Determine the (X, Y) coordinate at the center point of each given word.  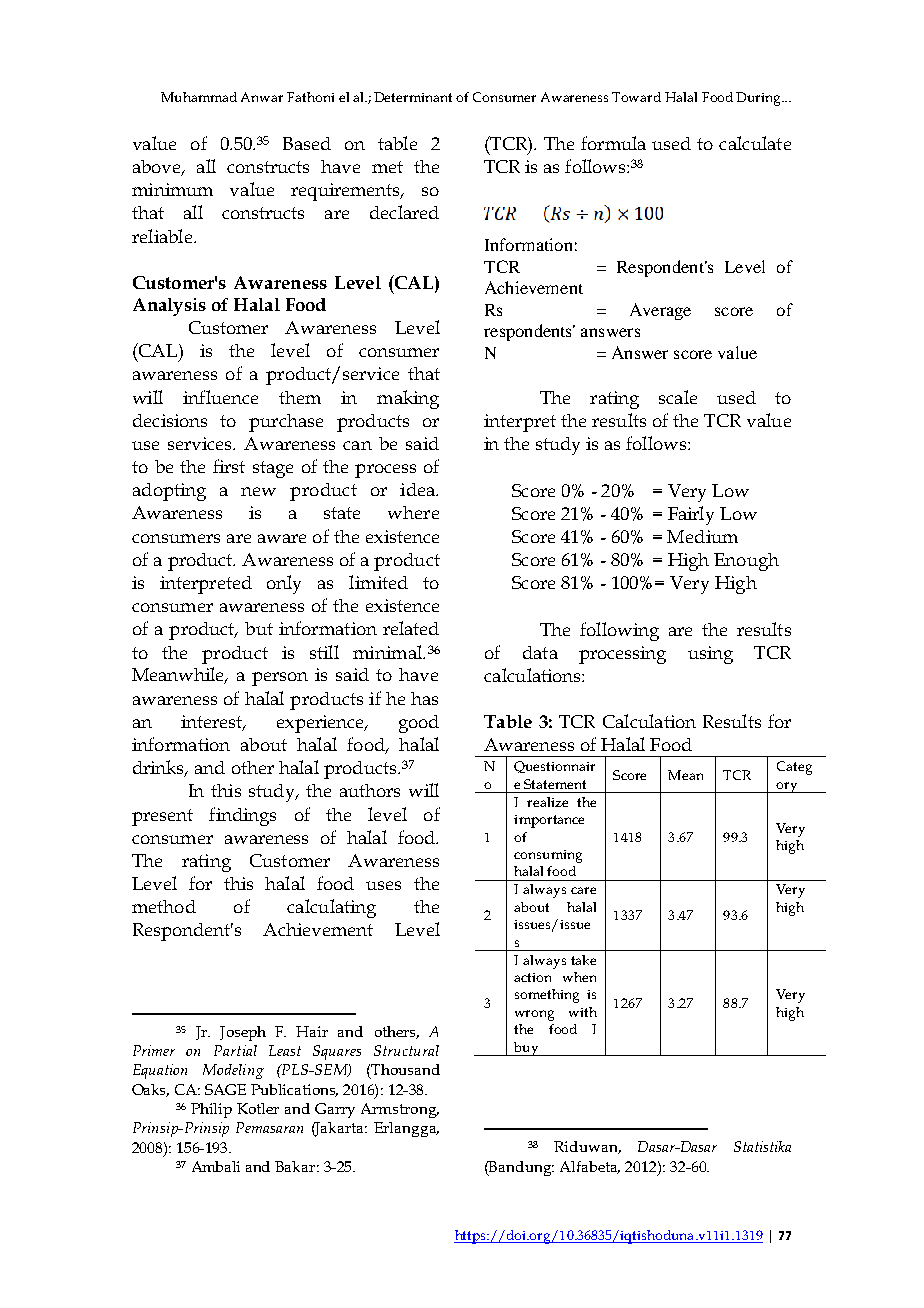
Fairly (691, 515)
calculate (755, 143)
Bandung (520, 1168)
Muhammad (199, 97)
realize (547, 802)
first (229, 466)
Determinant (413, 97)
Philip (211, 1110)
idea (418, 489)
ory (786, 787)
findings (242, 816)
